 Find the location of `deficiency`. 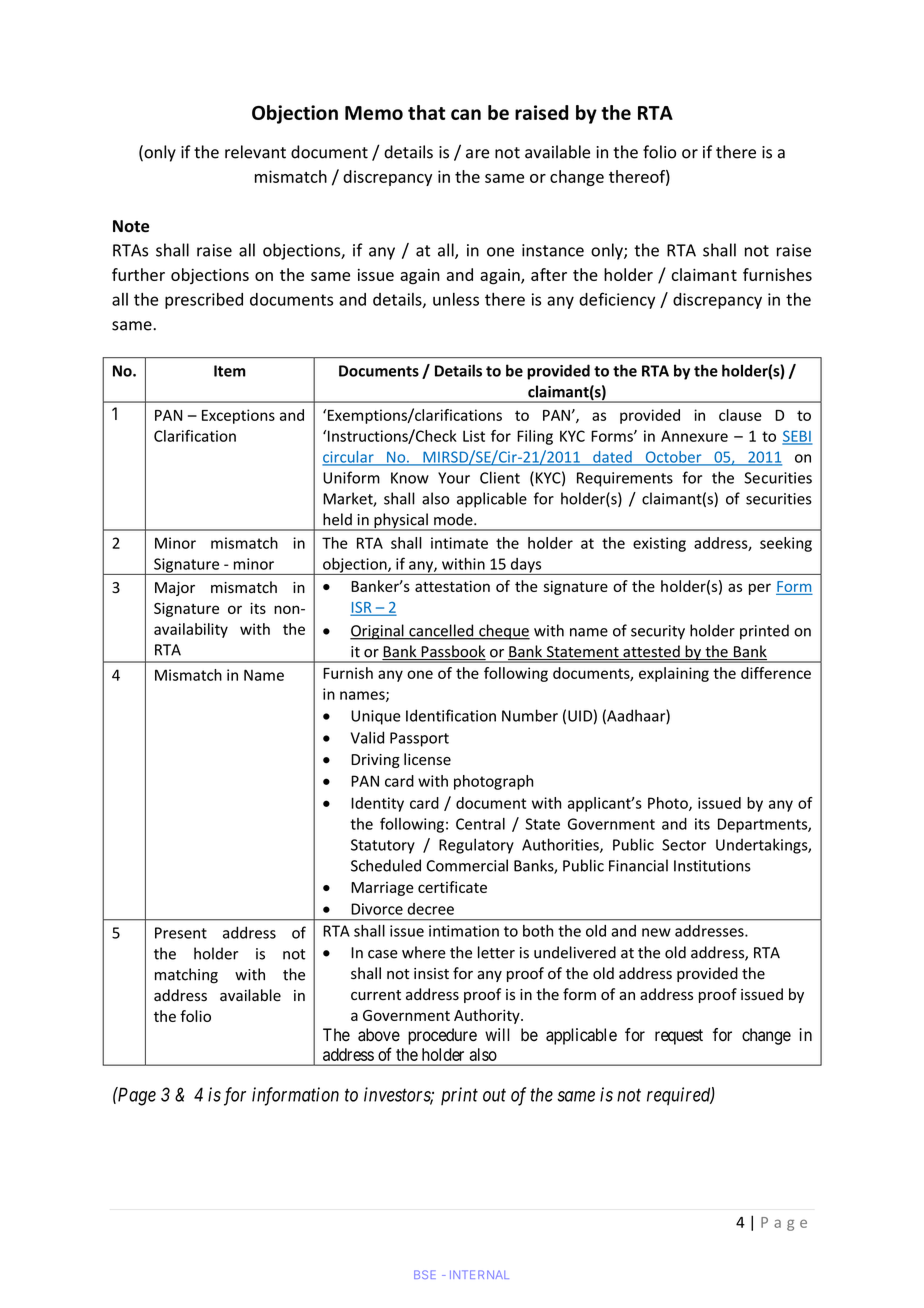

deficiency is located at coordinates (617, 300).
